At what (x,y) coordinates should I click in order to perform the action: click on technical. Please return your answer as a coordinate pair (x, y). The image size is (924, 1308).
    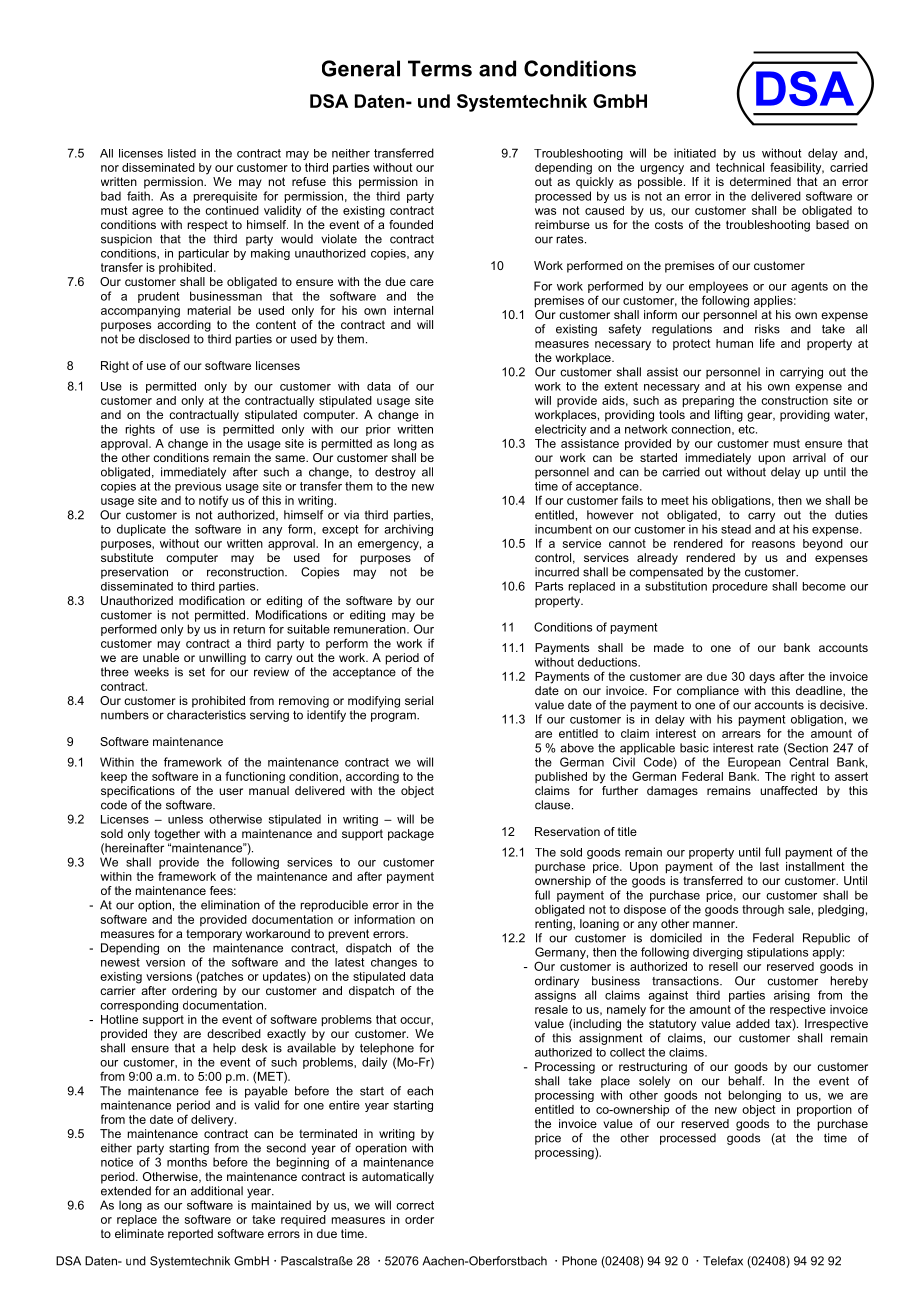
    Looking at the image, I should click on (740, 167).
